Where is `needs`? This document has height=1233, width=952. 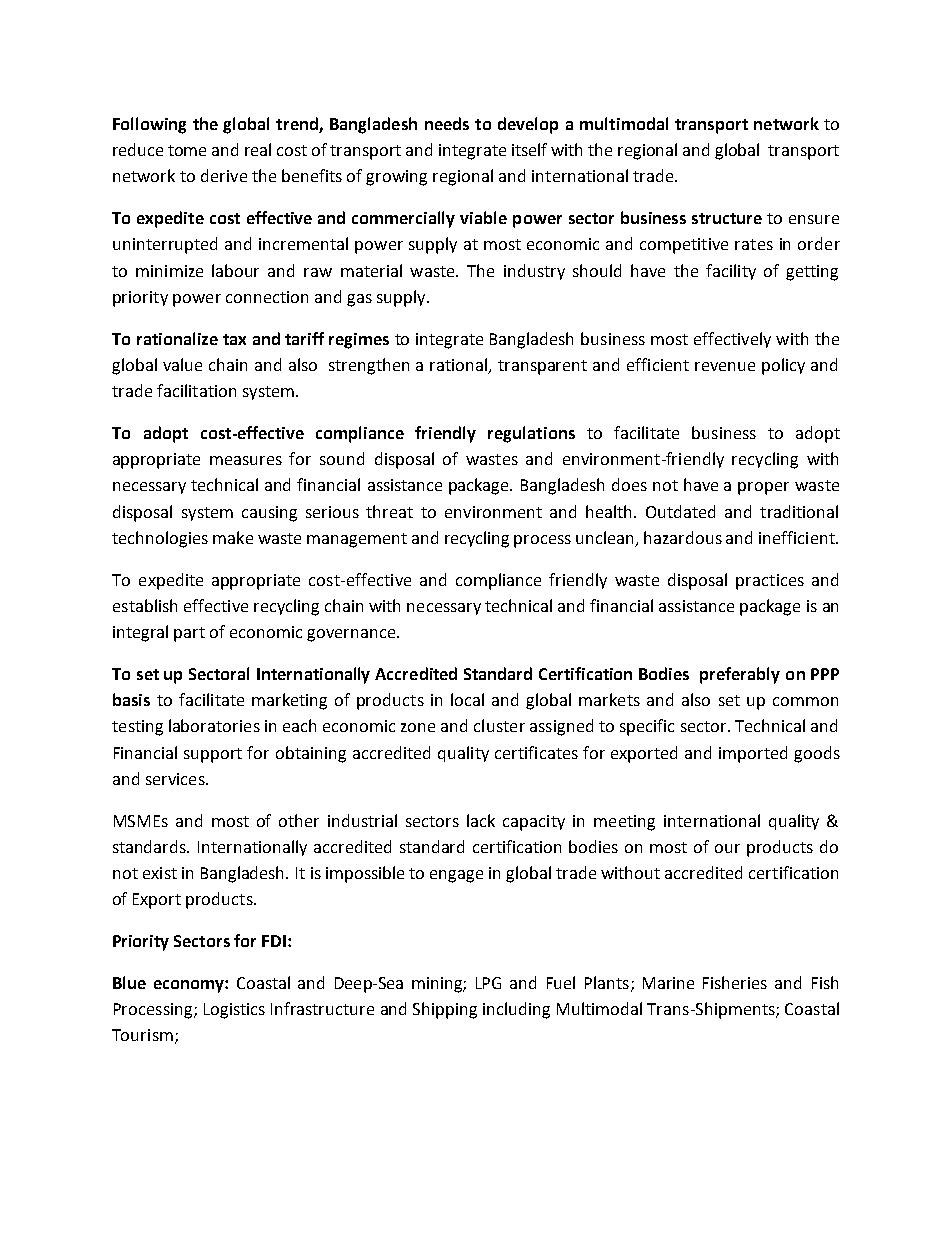 needs is located at coordinates (447, 123).
